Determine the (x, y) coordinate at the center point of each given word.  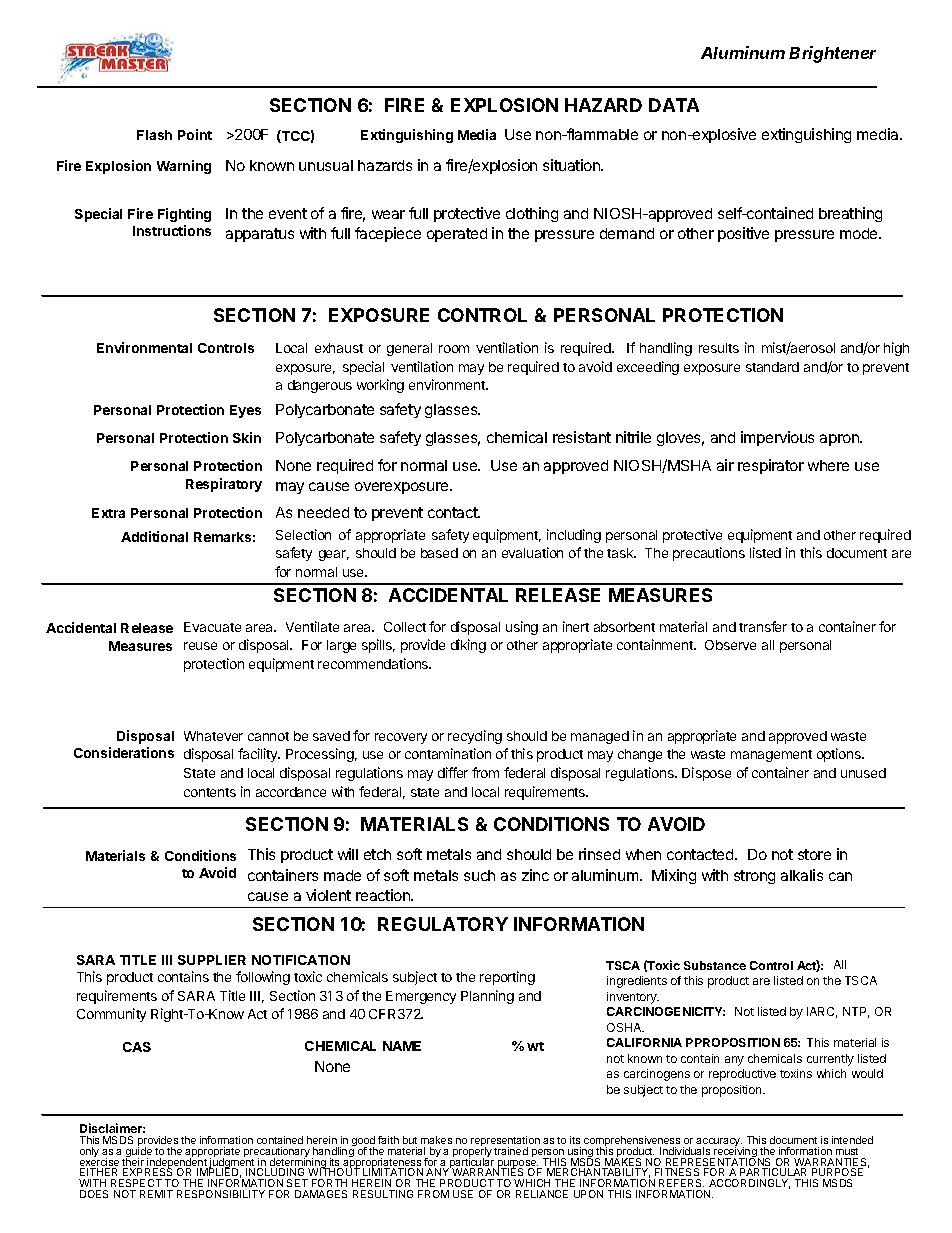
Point (195, 134)
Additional (154, 536)
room (454, 349)
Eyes (245, 411)
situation (572, 165)
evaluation (532, 552)
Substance (715, 965)
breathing (850, 214)
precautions (709, 554)
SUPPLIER (212, 960)
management (771, 756)
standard (772, 367)
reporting (507, 978)
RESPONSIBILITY (221, 1194)
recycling (475, 737)
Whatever (213, 736)
